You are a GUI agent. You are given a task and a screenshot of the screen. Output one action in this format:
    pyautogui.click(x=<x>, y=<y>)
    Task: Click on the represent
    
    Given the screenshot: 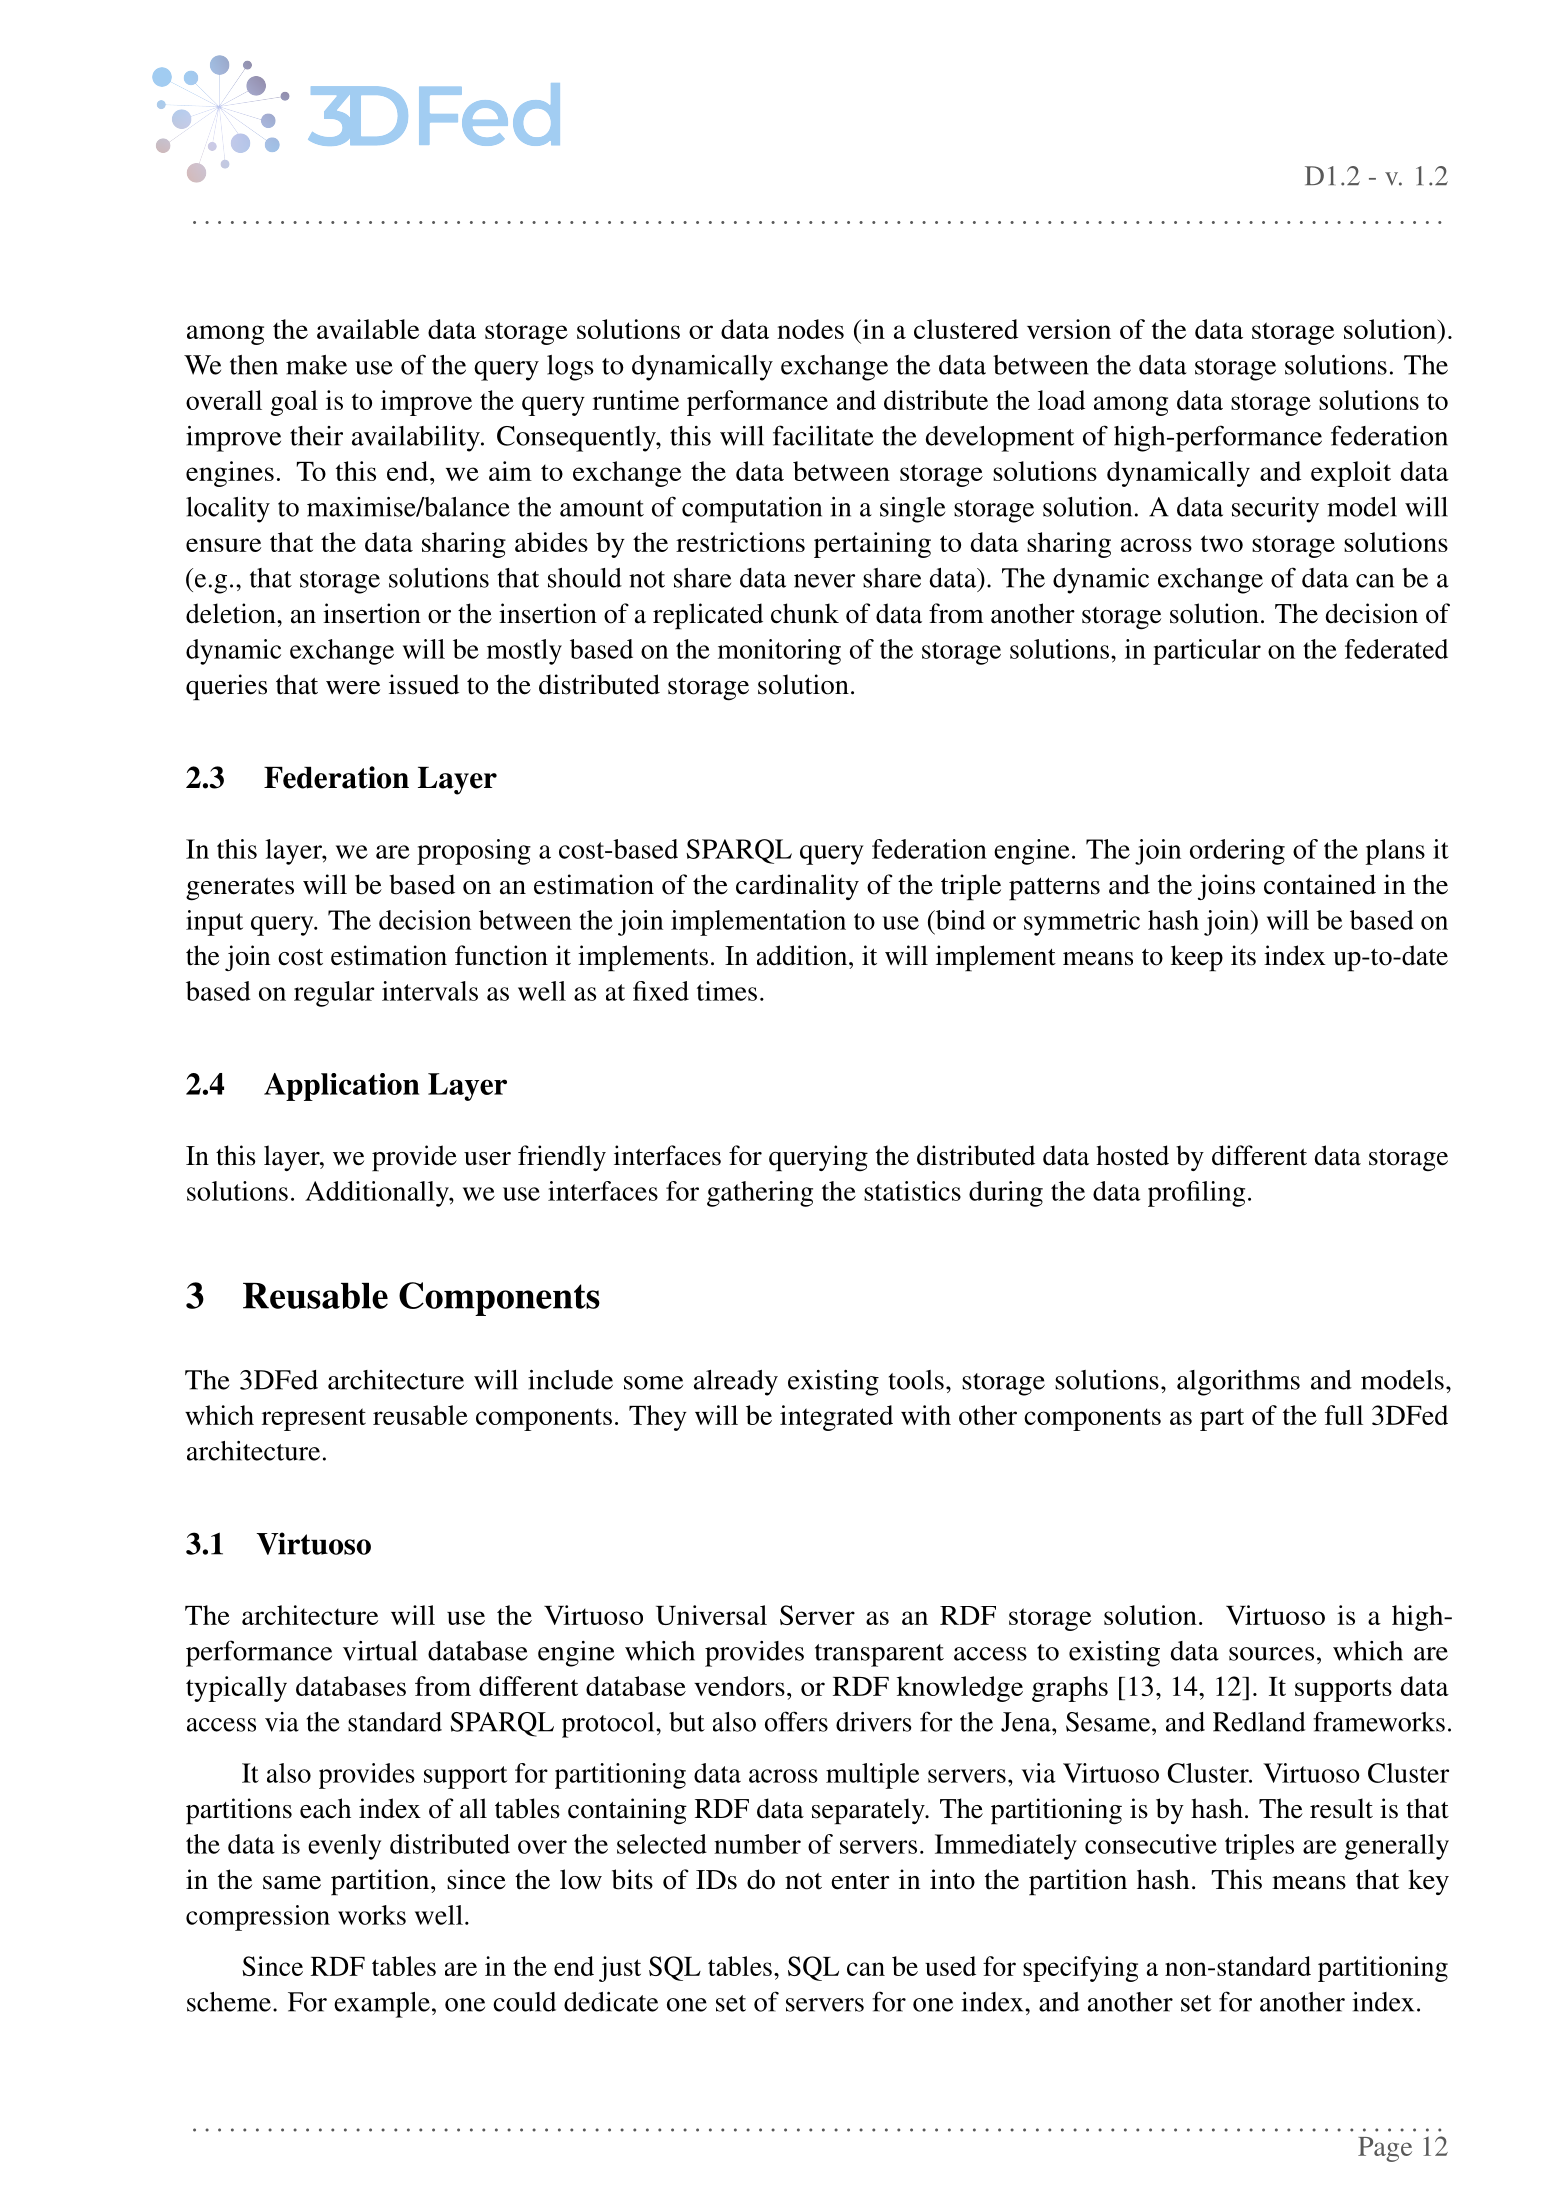 What is the action you would take?
    pyautogui.click(x=314, y=1419)
